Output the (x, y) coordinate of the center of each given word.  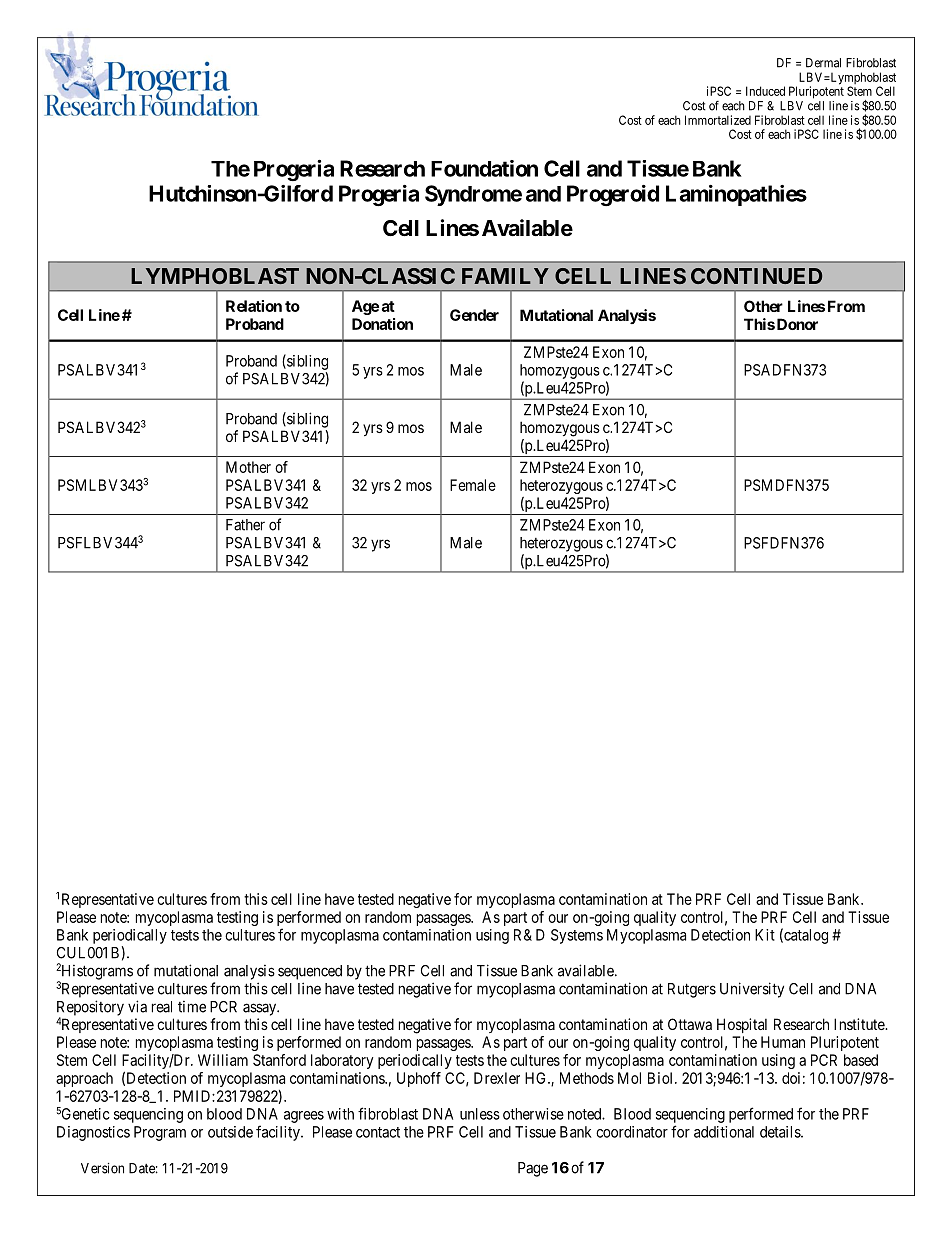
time (192, 1007)
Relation (254, 306)
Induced (765, 91)
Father (245, 525)
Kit (765, 935)
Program (160, 1133)
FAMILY (505, 276)
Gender (474, 315)
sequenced (310, 972)
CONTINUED (756, 276)
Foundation (484, 168)
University (752, 990)
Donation (382, 324)
